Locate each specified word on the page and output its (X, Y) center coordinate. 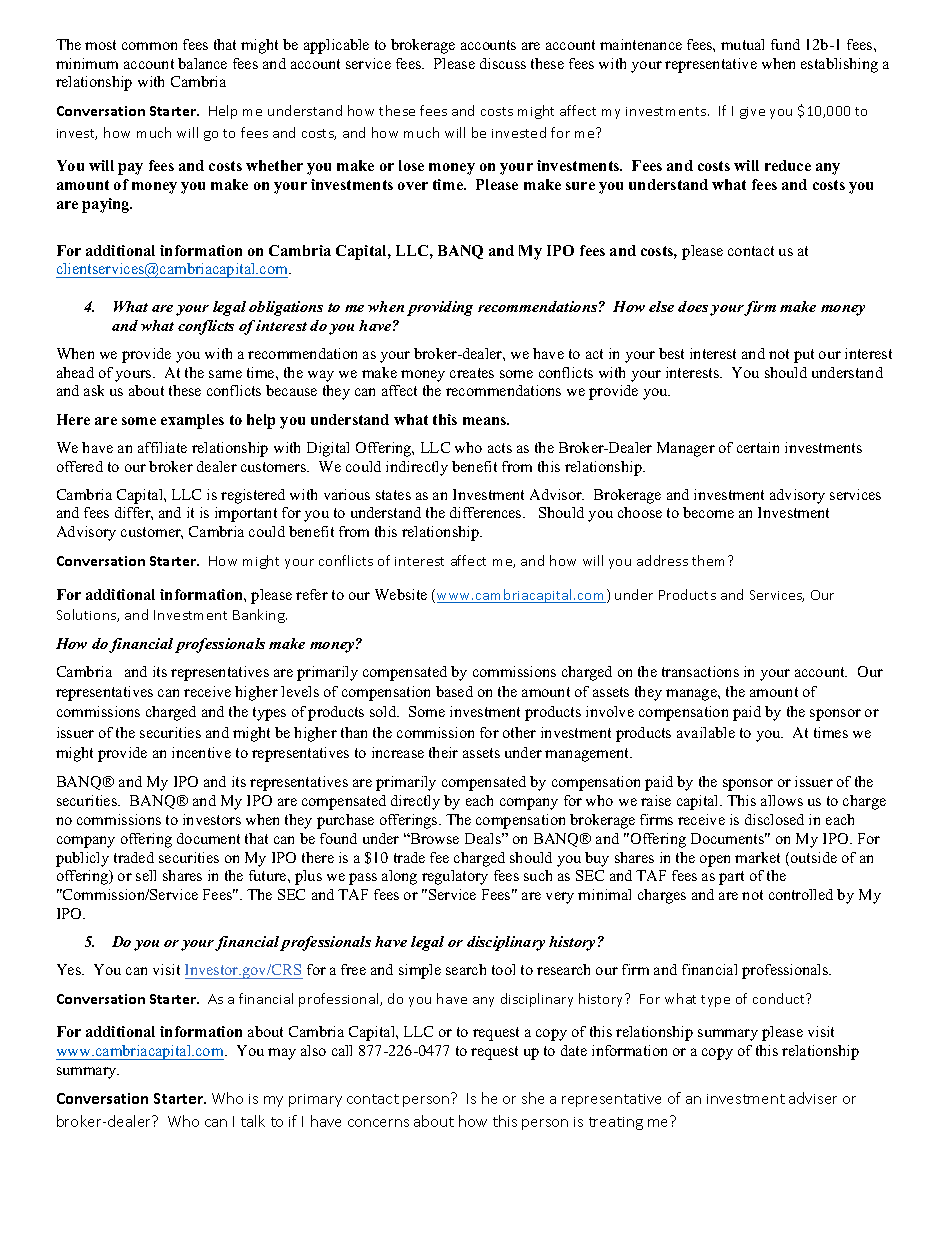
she (533, 1098)
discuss (503, 63)
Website (401, 594)
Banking (260, 616)
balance (202, 63)
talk (253, 1121)
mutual (742, 44)
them (710, 560)
